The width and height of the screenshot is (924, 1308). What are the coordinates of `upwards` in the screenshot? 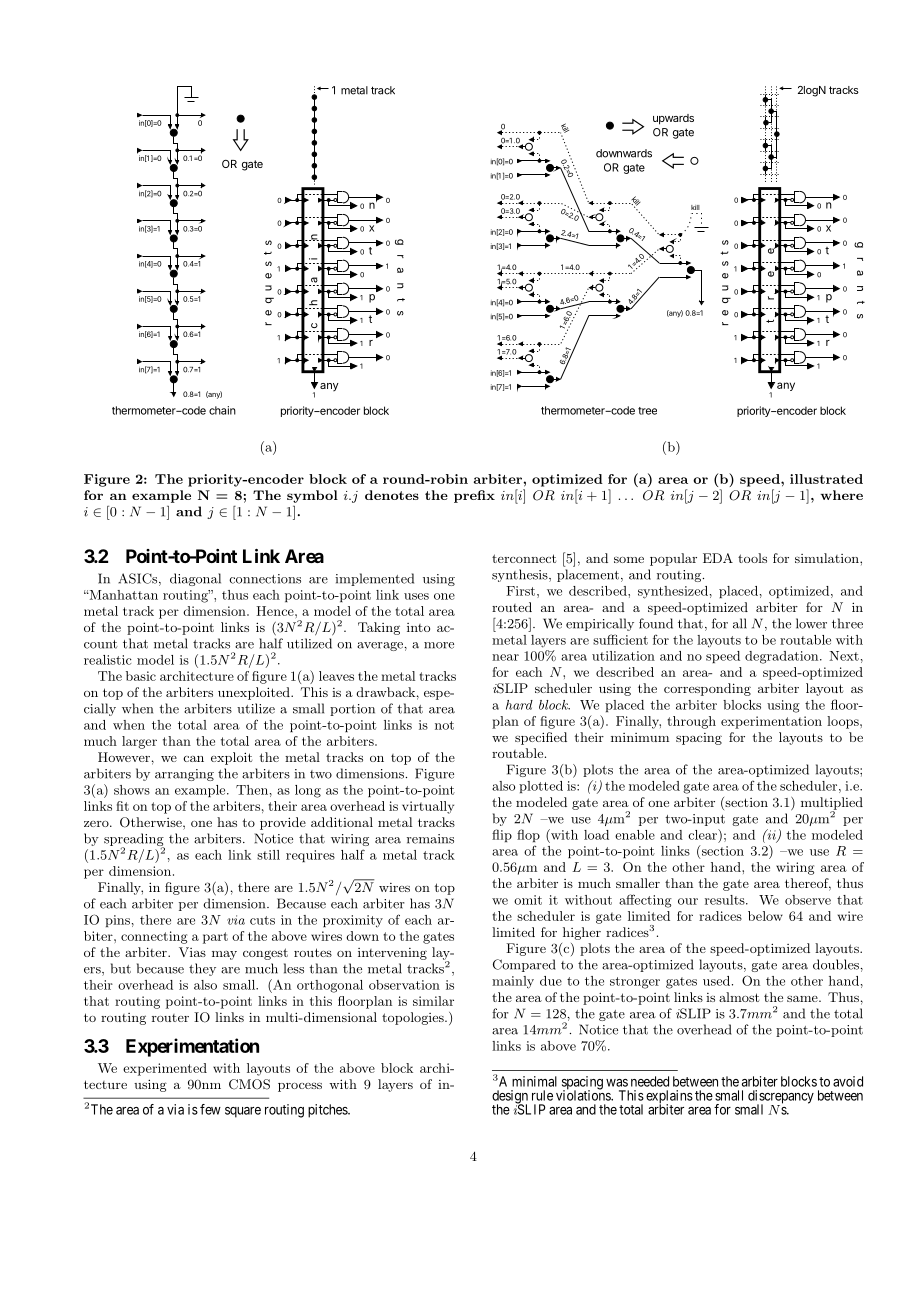 It's located at (673, 119).
